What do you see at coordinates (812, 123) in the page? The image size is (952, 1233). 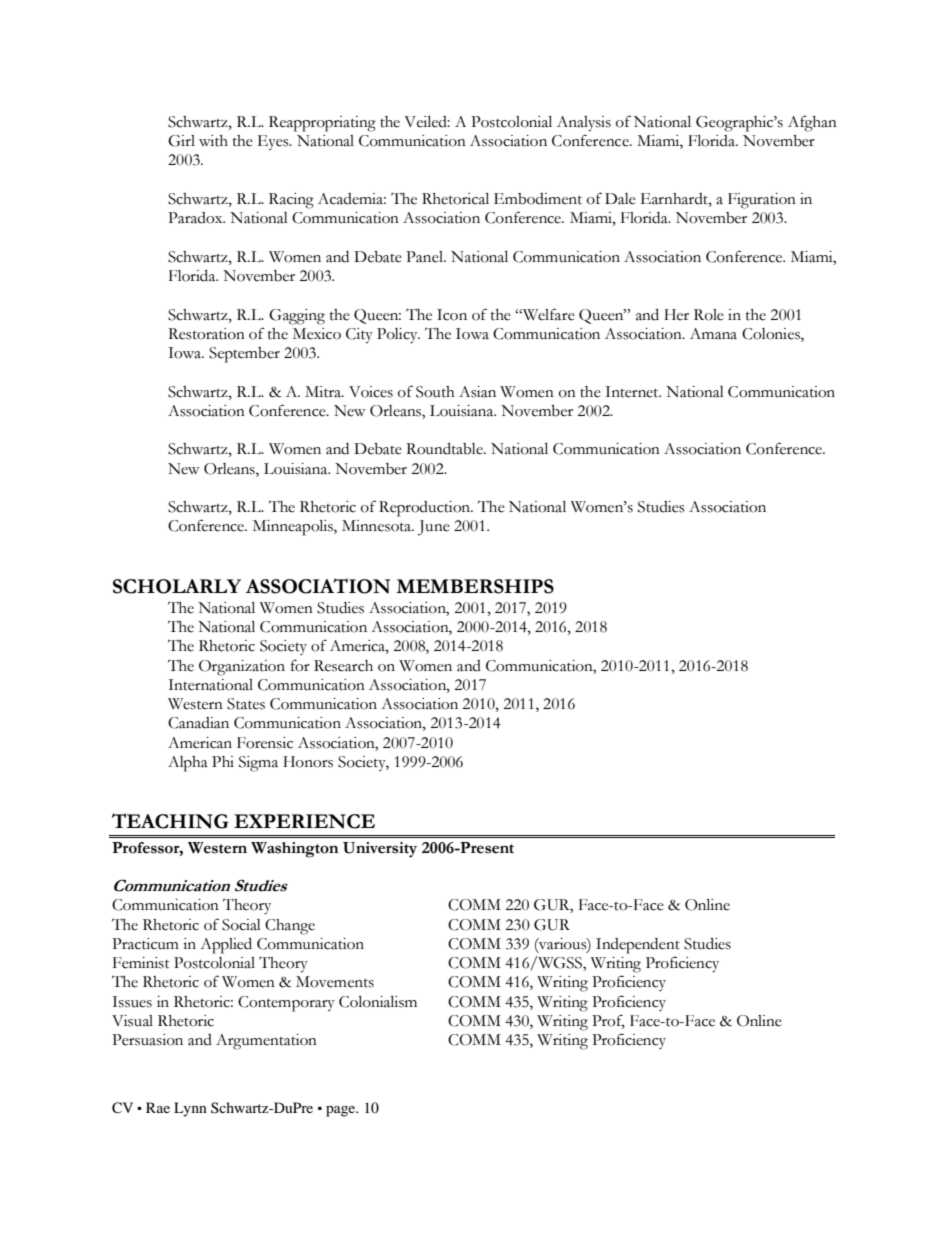 I see `Afghan` at bounding box center [812, 123].
